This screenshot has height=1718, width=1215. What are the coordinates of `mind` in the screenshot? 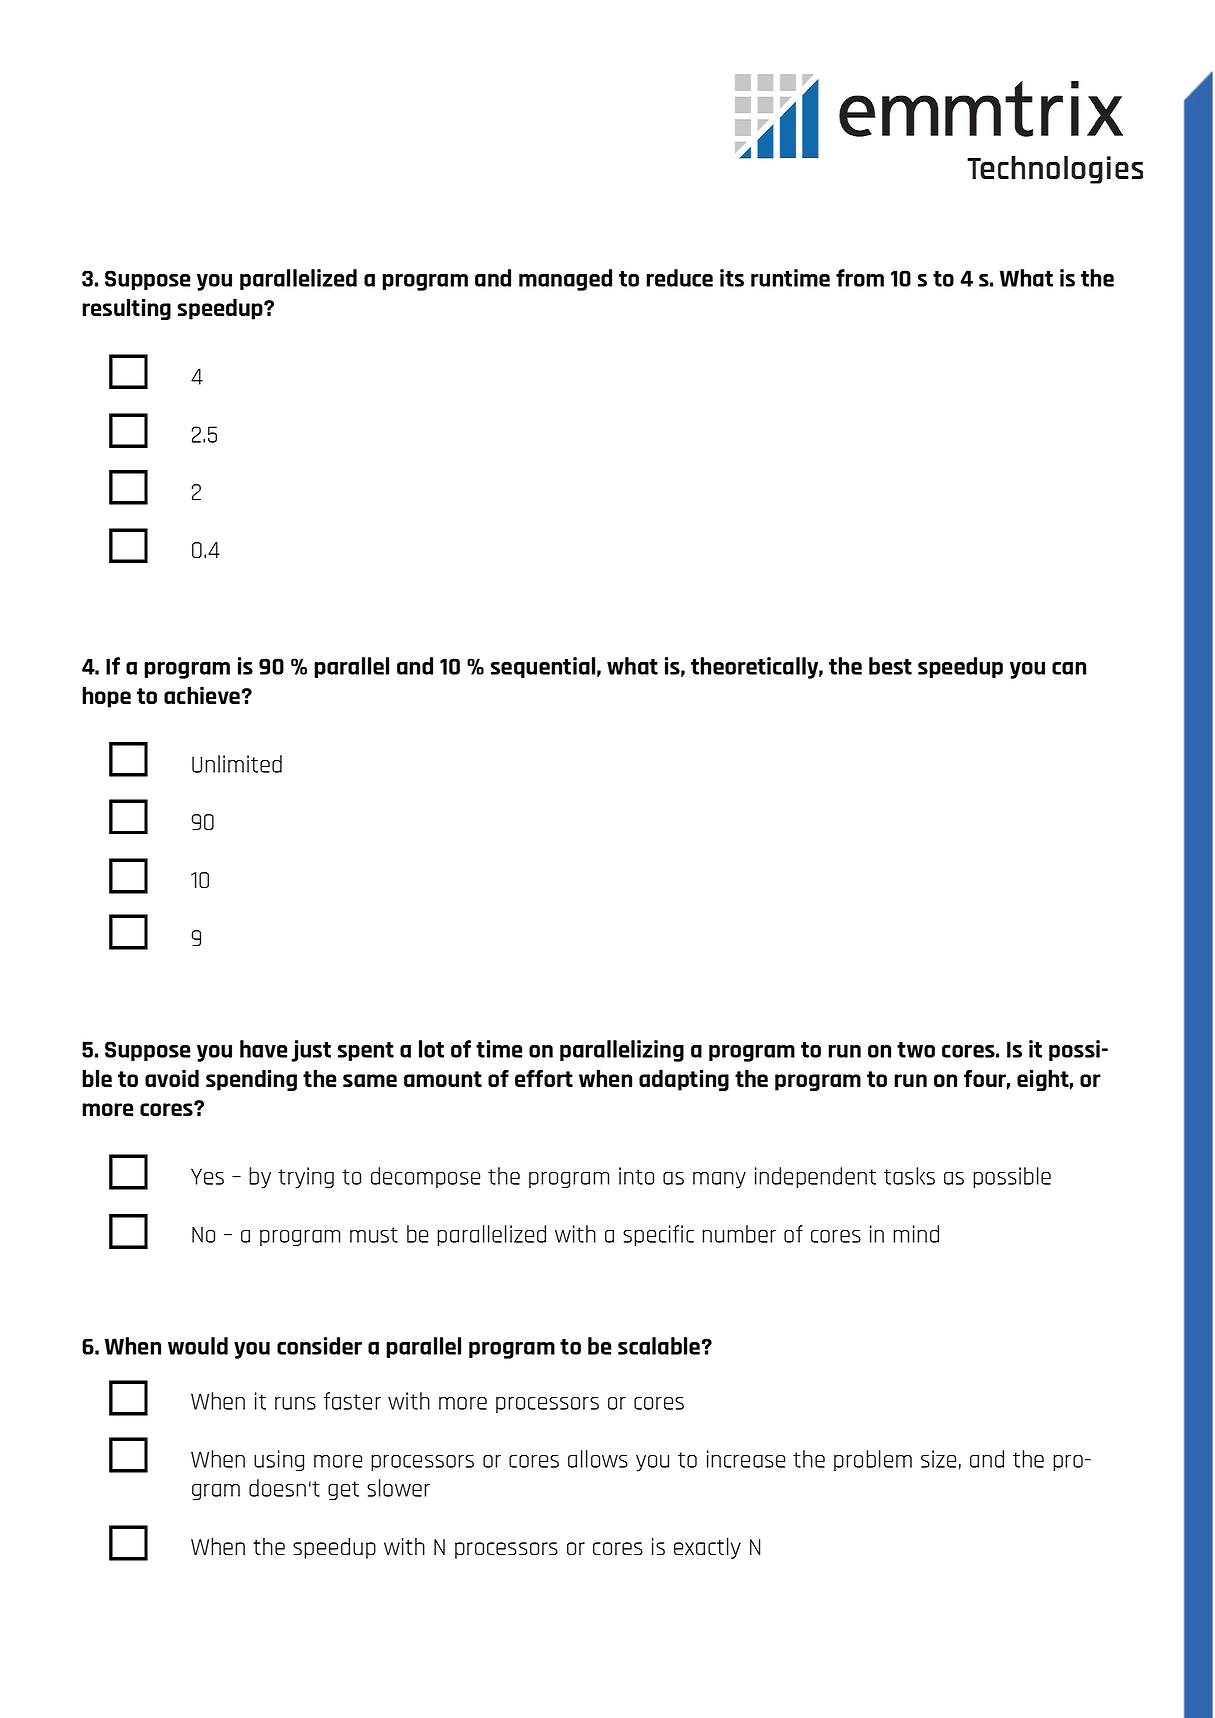 It's located at (916, 1234).
